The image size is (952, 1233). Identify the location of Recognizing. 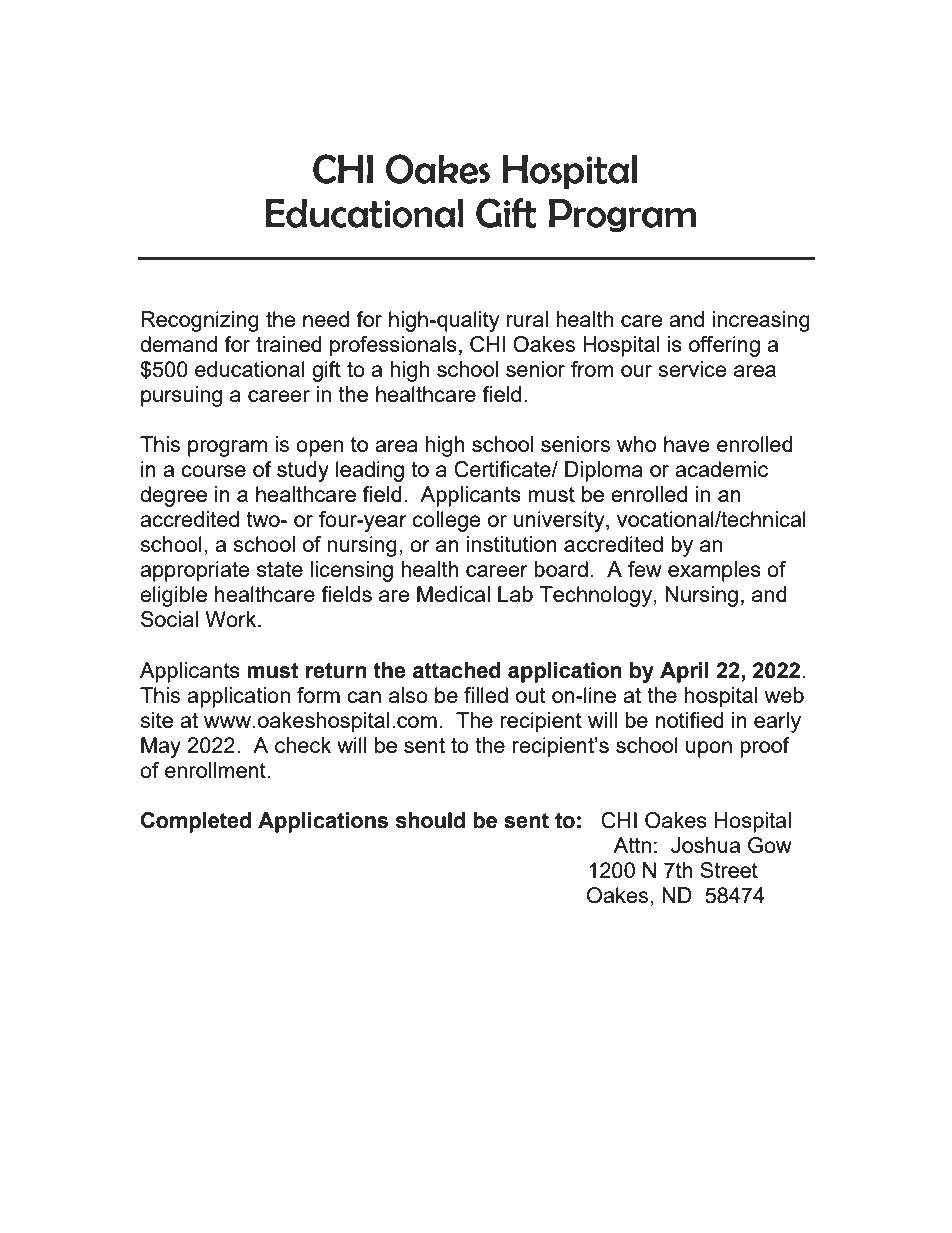
(200, 321).
